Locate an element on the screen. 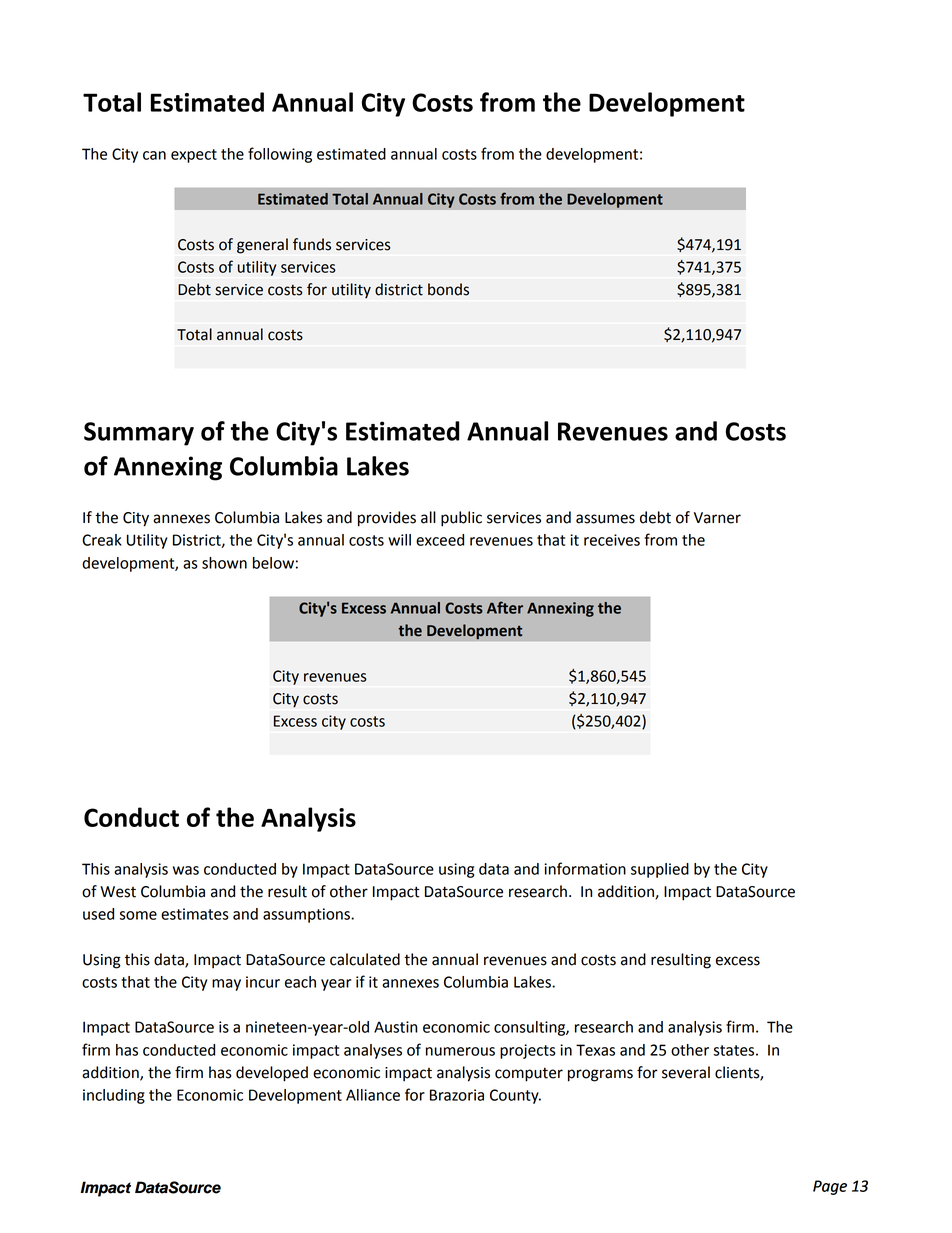 This screenshot has width=952, height=1233. analyses is located at coordinates (373, 1051).
